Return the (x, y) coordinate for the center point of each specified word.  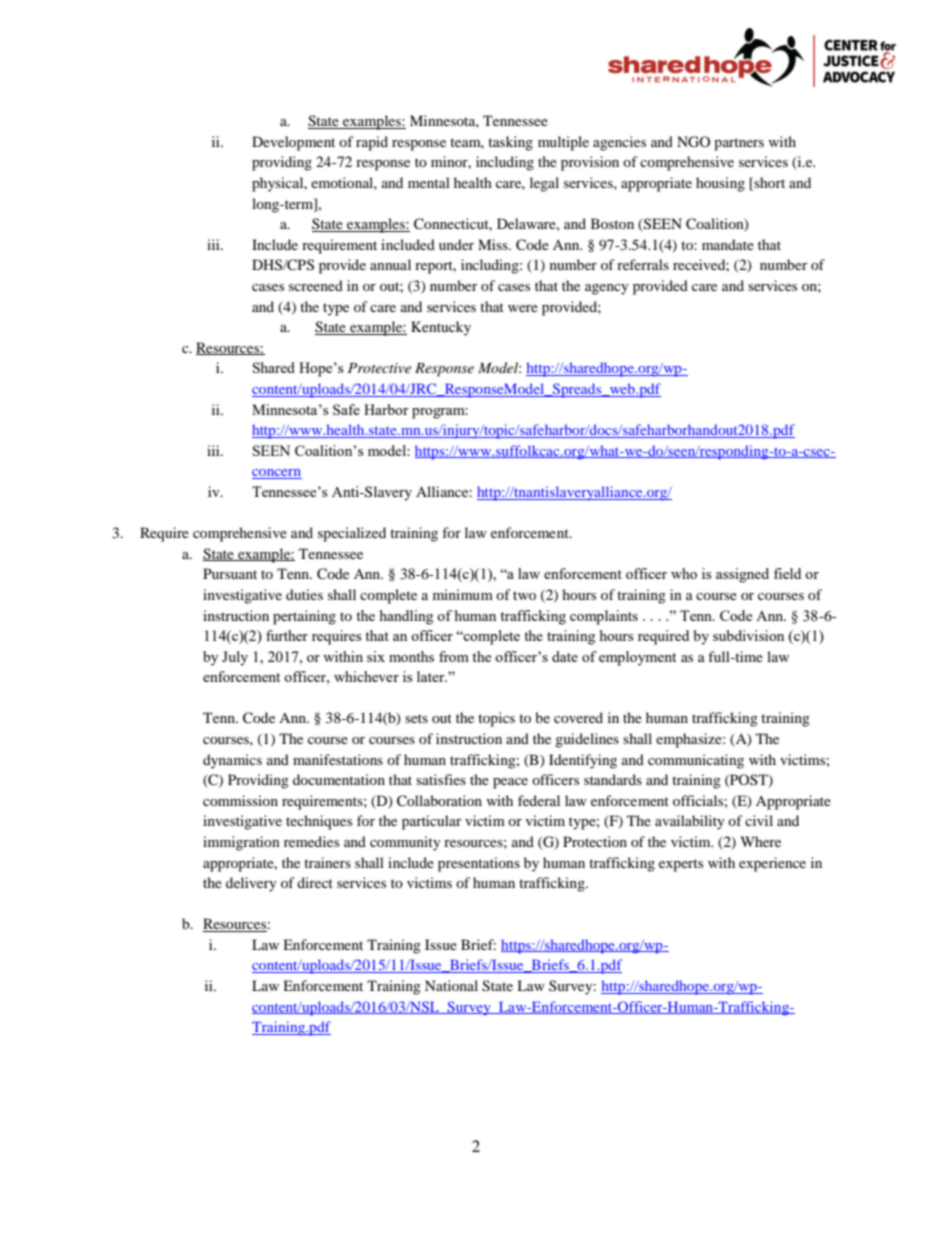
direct (315, 882)
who (684, 573)
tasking (510, 143)
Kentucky (441, 328)
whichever (366, 676)
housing (720, 184)
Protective (379, 368)
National (451, 985)
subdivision (748, 635)
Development (293, 143)
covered (578, 717)
